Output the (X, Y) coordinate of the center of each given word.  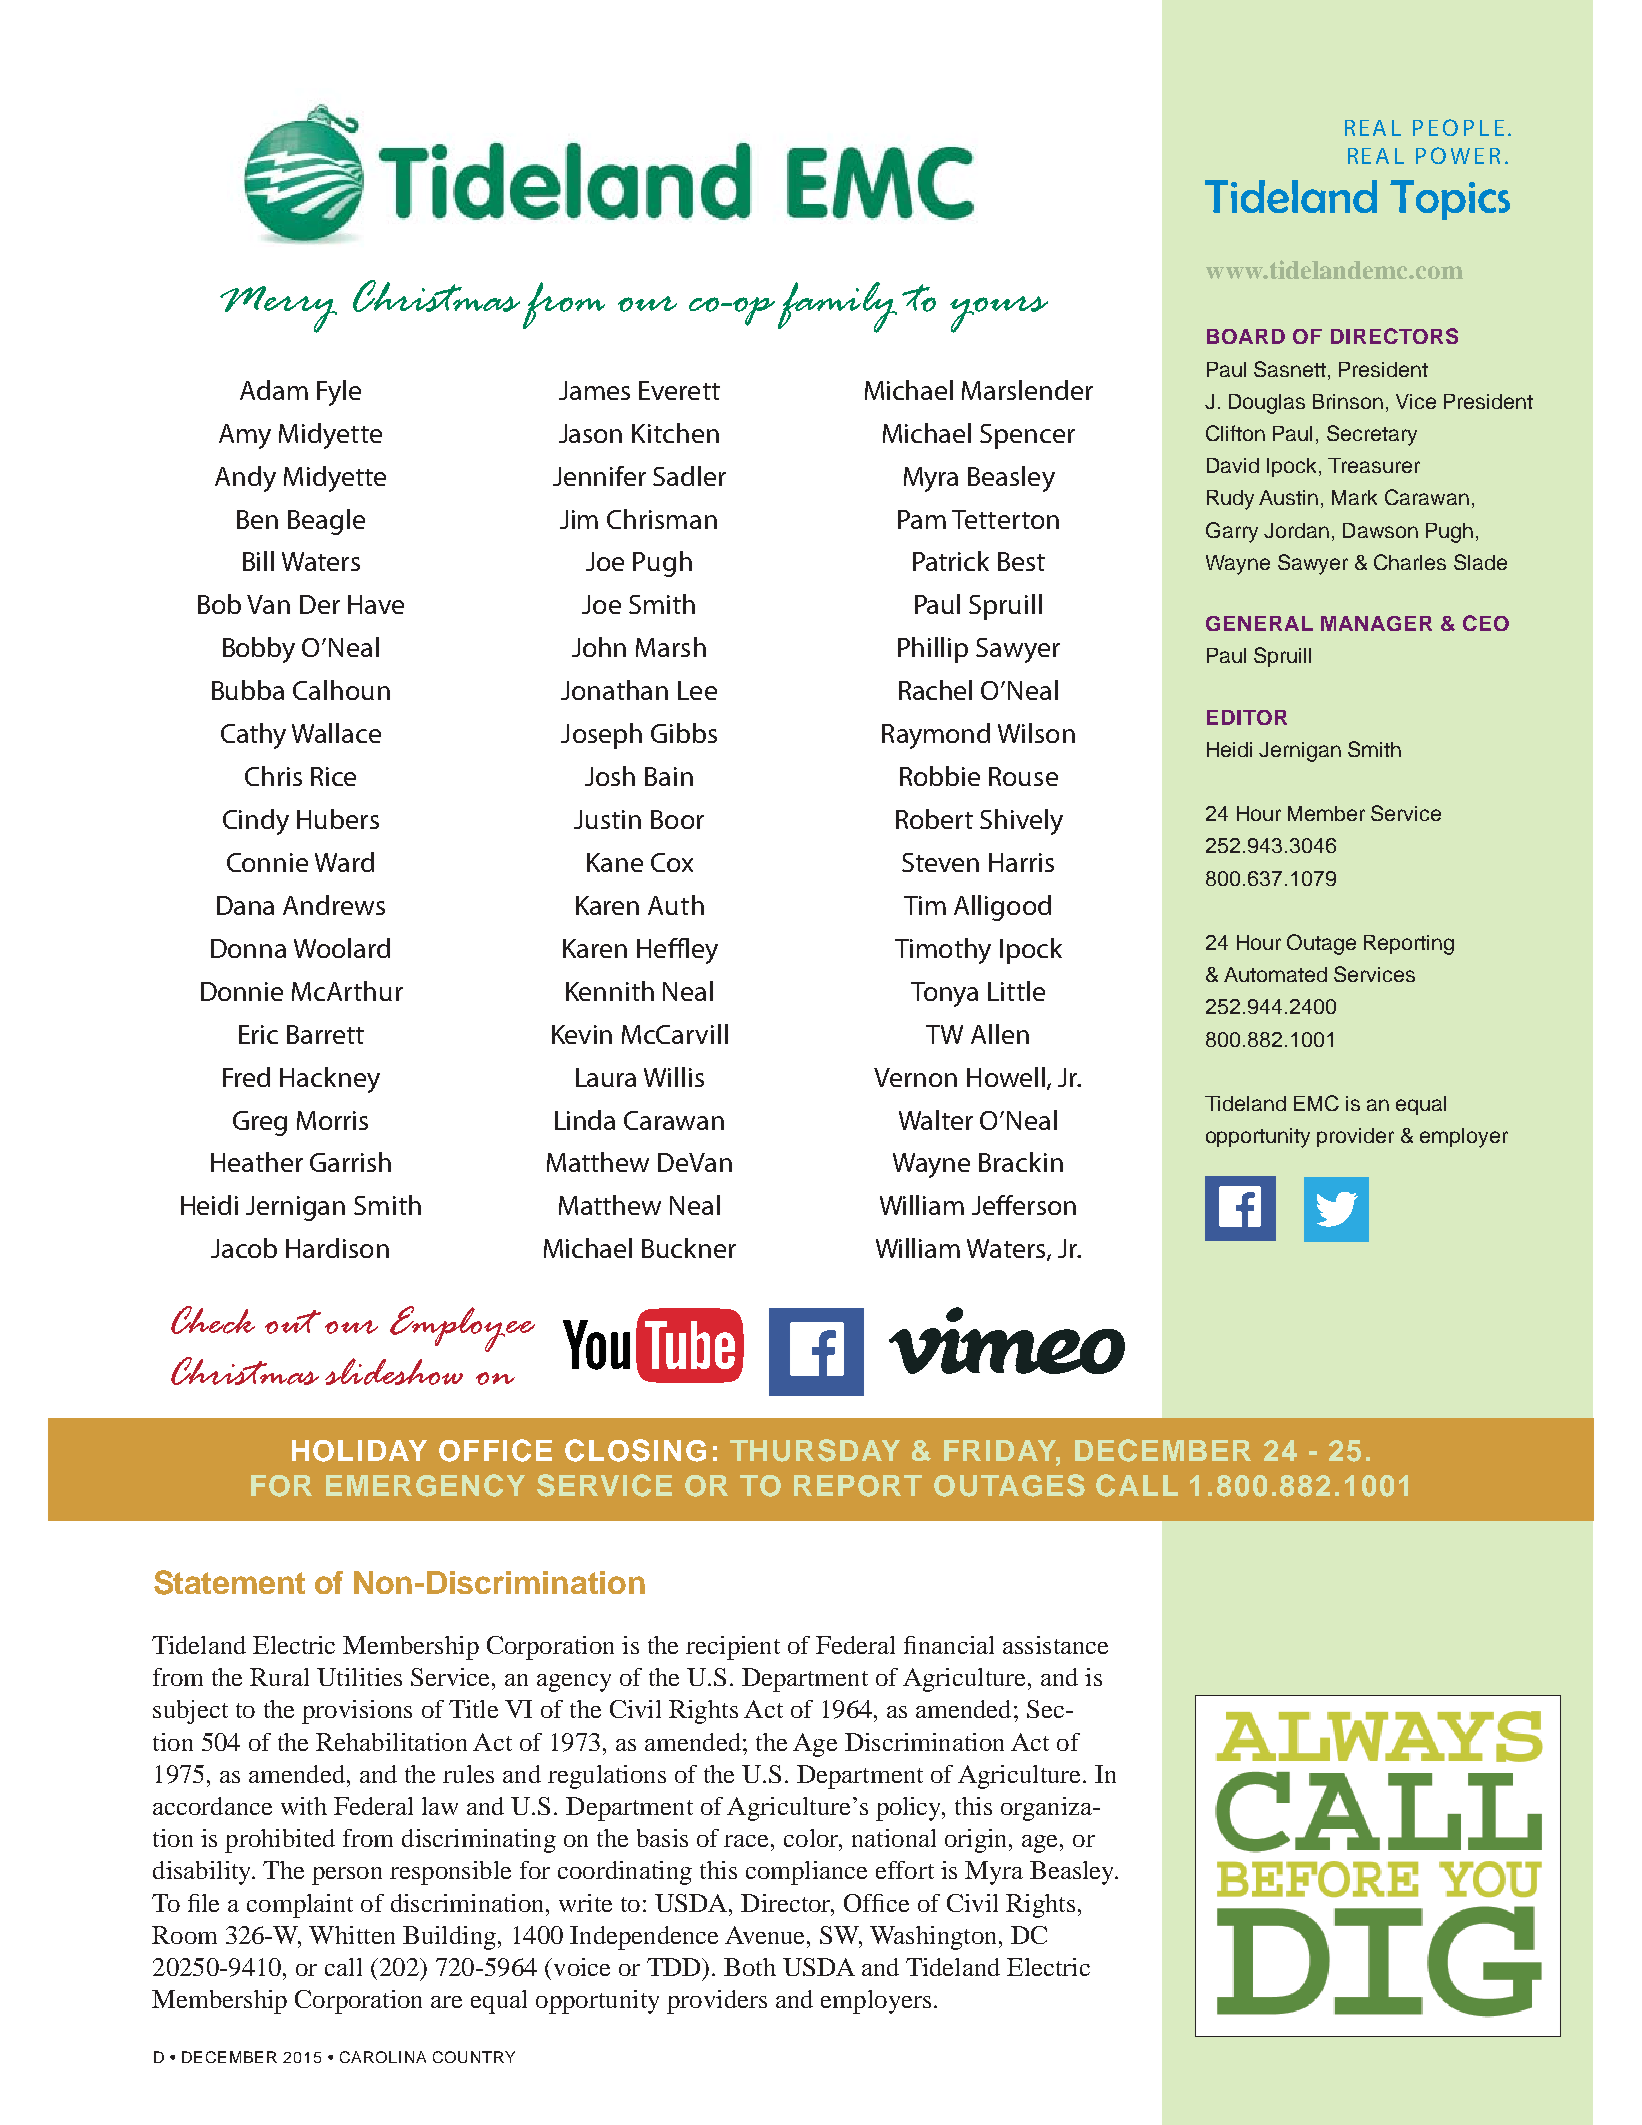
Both (750, 1967)
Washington (935, 1938)
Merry (278, 309)
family (837, 307)
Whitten (352, 1935)
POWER (1458, 155)
